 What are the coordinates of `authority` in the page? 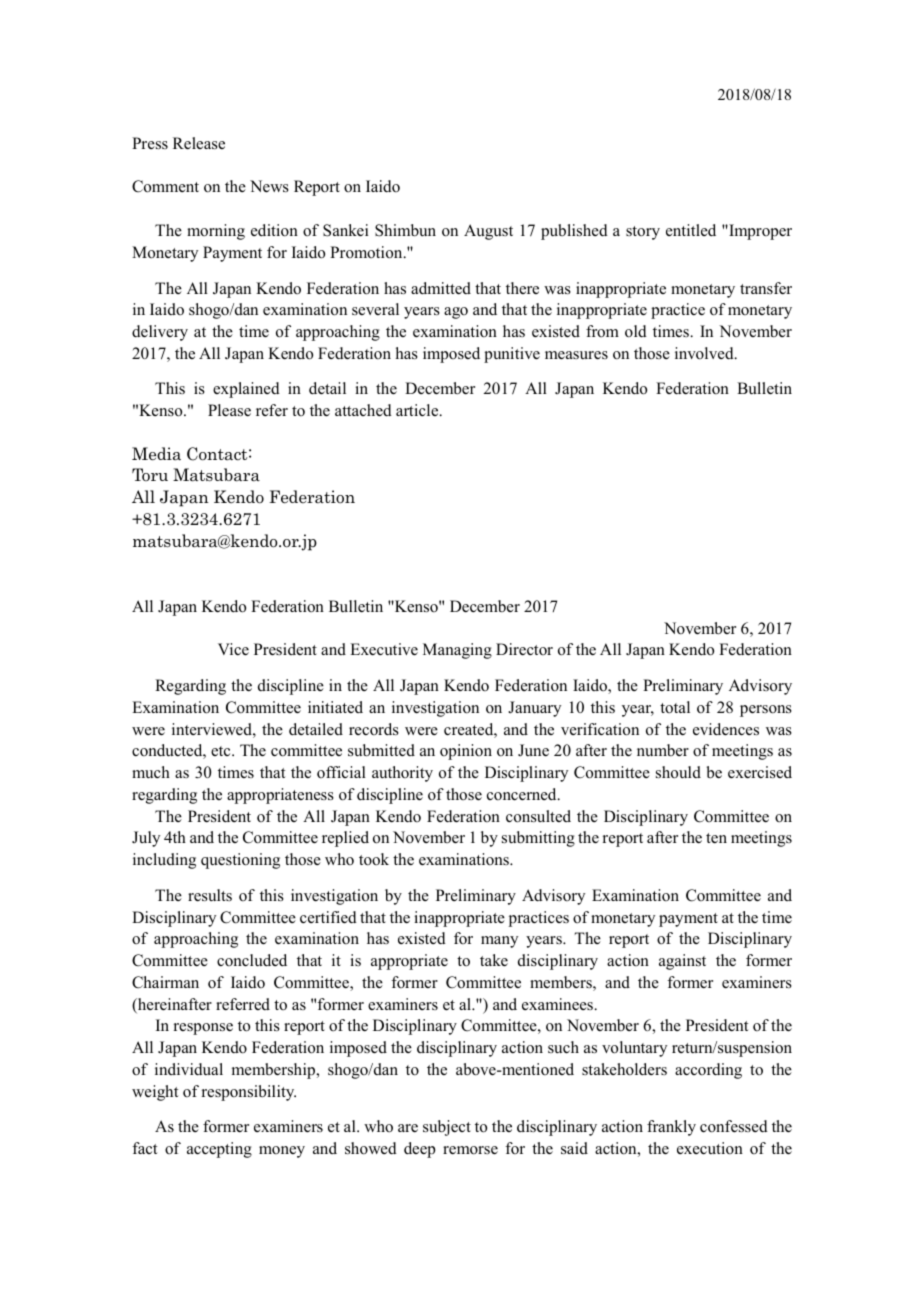 It's located at (402, 774).
